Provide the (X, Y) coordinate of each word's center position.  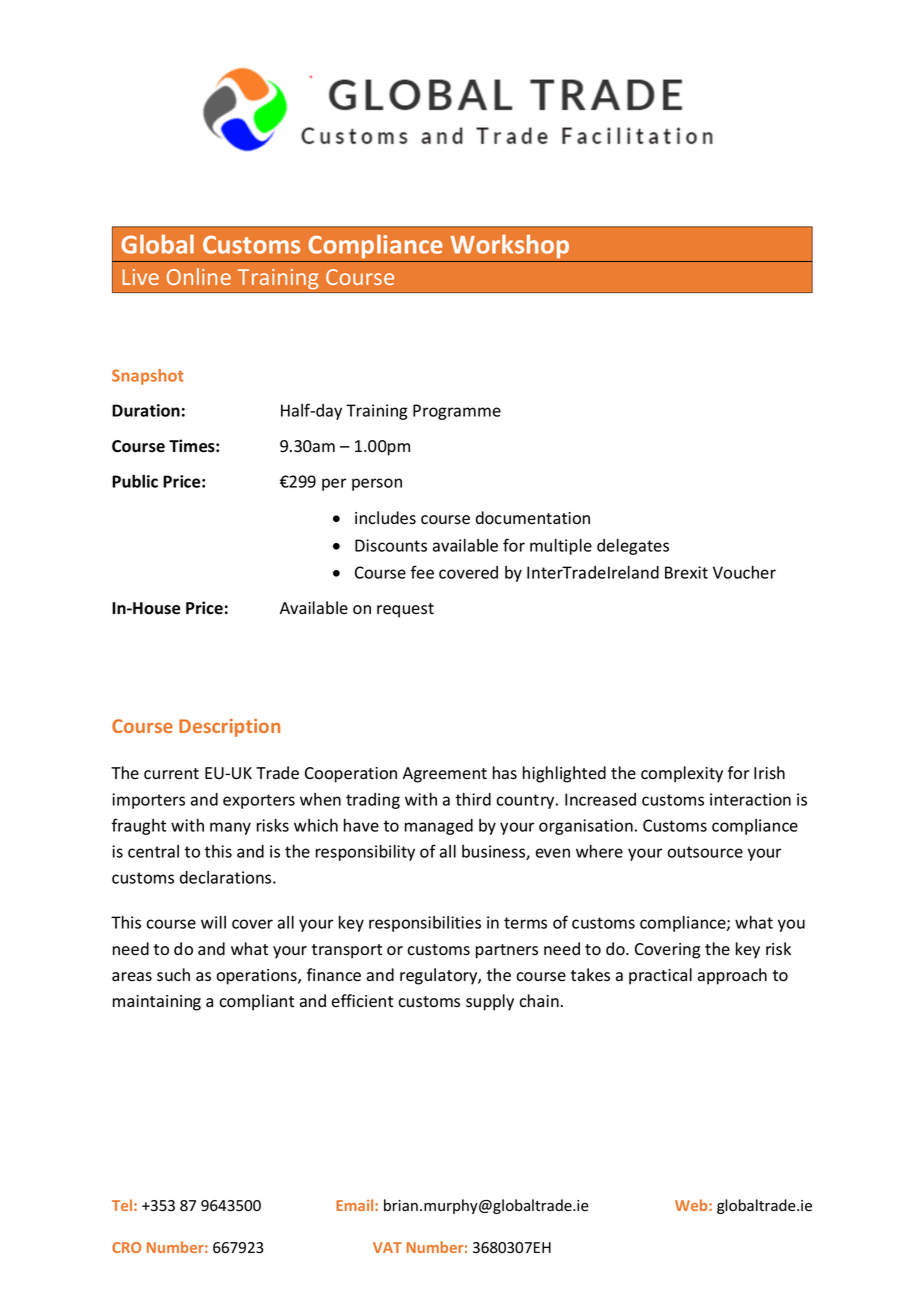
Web (692, 1205)
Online (199, 276)
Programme (457, 412)
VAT (387, 1247)
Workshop (510, 246)
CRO (126, 1247)
